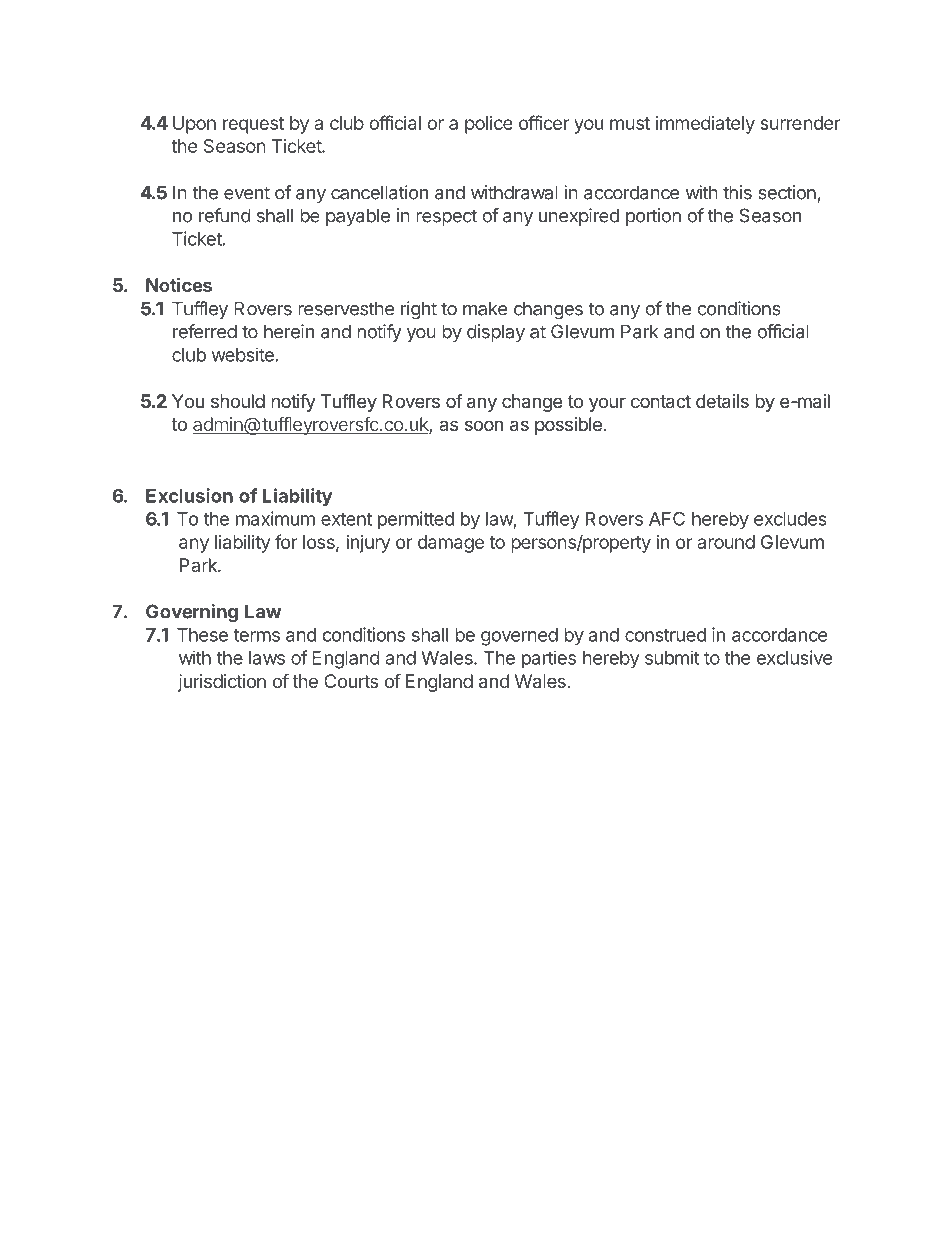 The width and height of the screenshot is (952, 1233). I want to click on soon, so click(484, 425).
